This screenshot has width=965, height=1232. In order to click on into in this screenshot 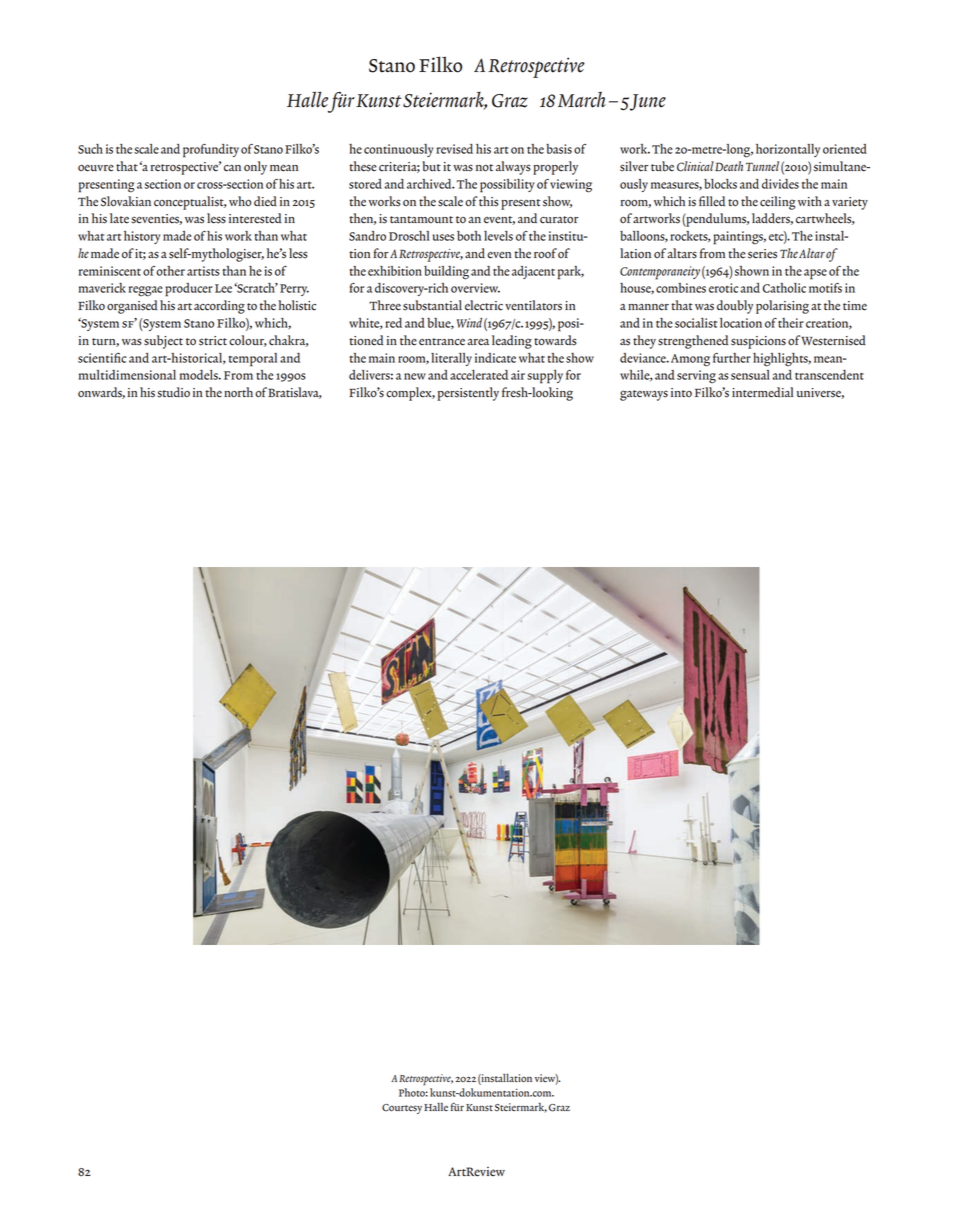, I will do `click(681, 393)`.
